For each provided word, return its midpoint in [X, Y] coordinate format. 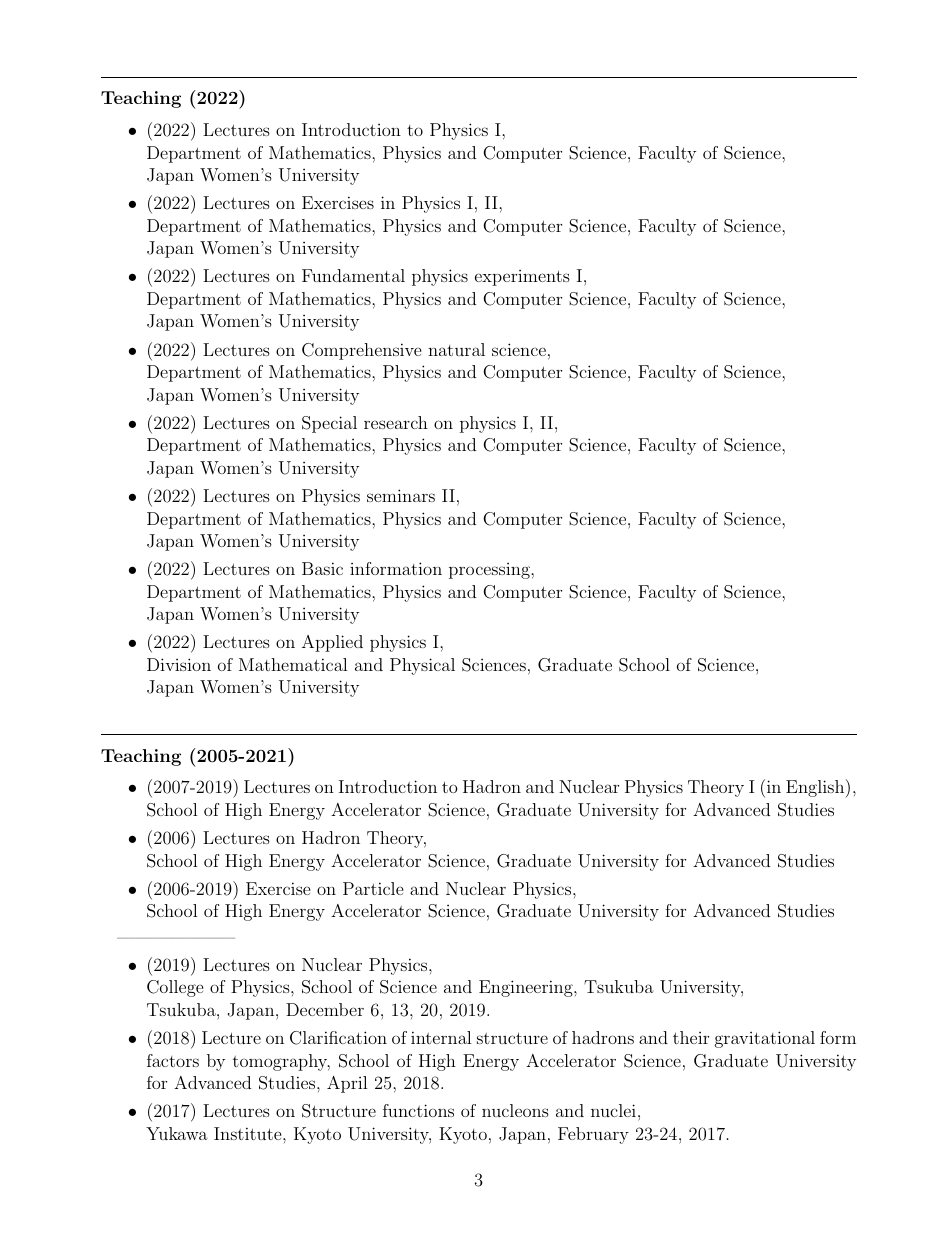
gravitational [765, 1039]
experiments [522, 278]
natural [456, 349]
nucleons [515, 1110]
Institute [249, 1133]
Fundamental [353, 275]
